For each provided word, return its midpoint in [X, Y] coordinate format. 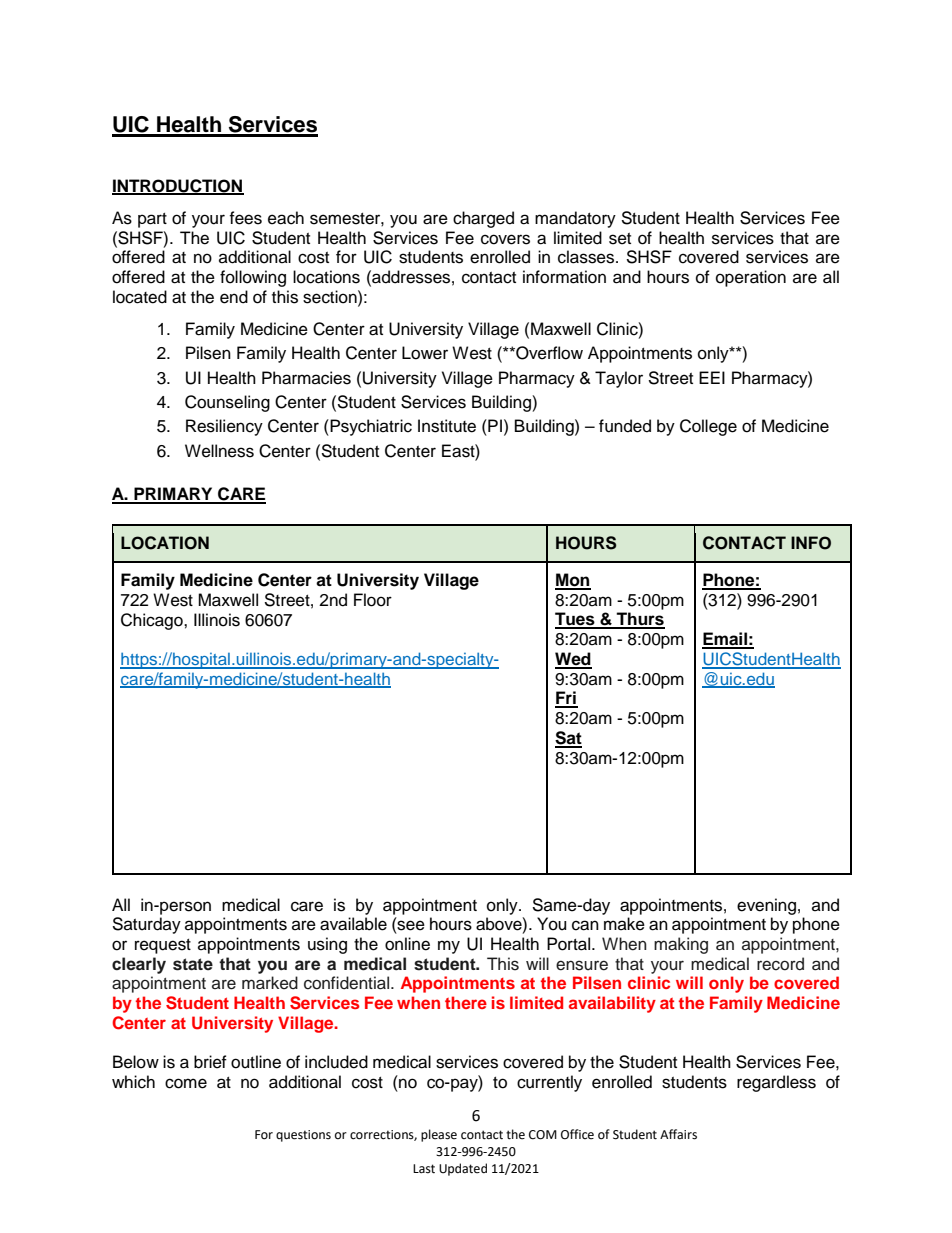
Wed [573, 660]
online [407, 944]
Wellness [219, 451]
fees [245, 218]
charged [483, 219]
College [708, 427]
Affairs [678, 1134]
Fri [566, 699]
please [439, 1135]
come [186, 1083]
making [681, 945]
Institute [447, 426]
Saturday [146, 925]
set [620, 239]
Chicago [153, 621]
